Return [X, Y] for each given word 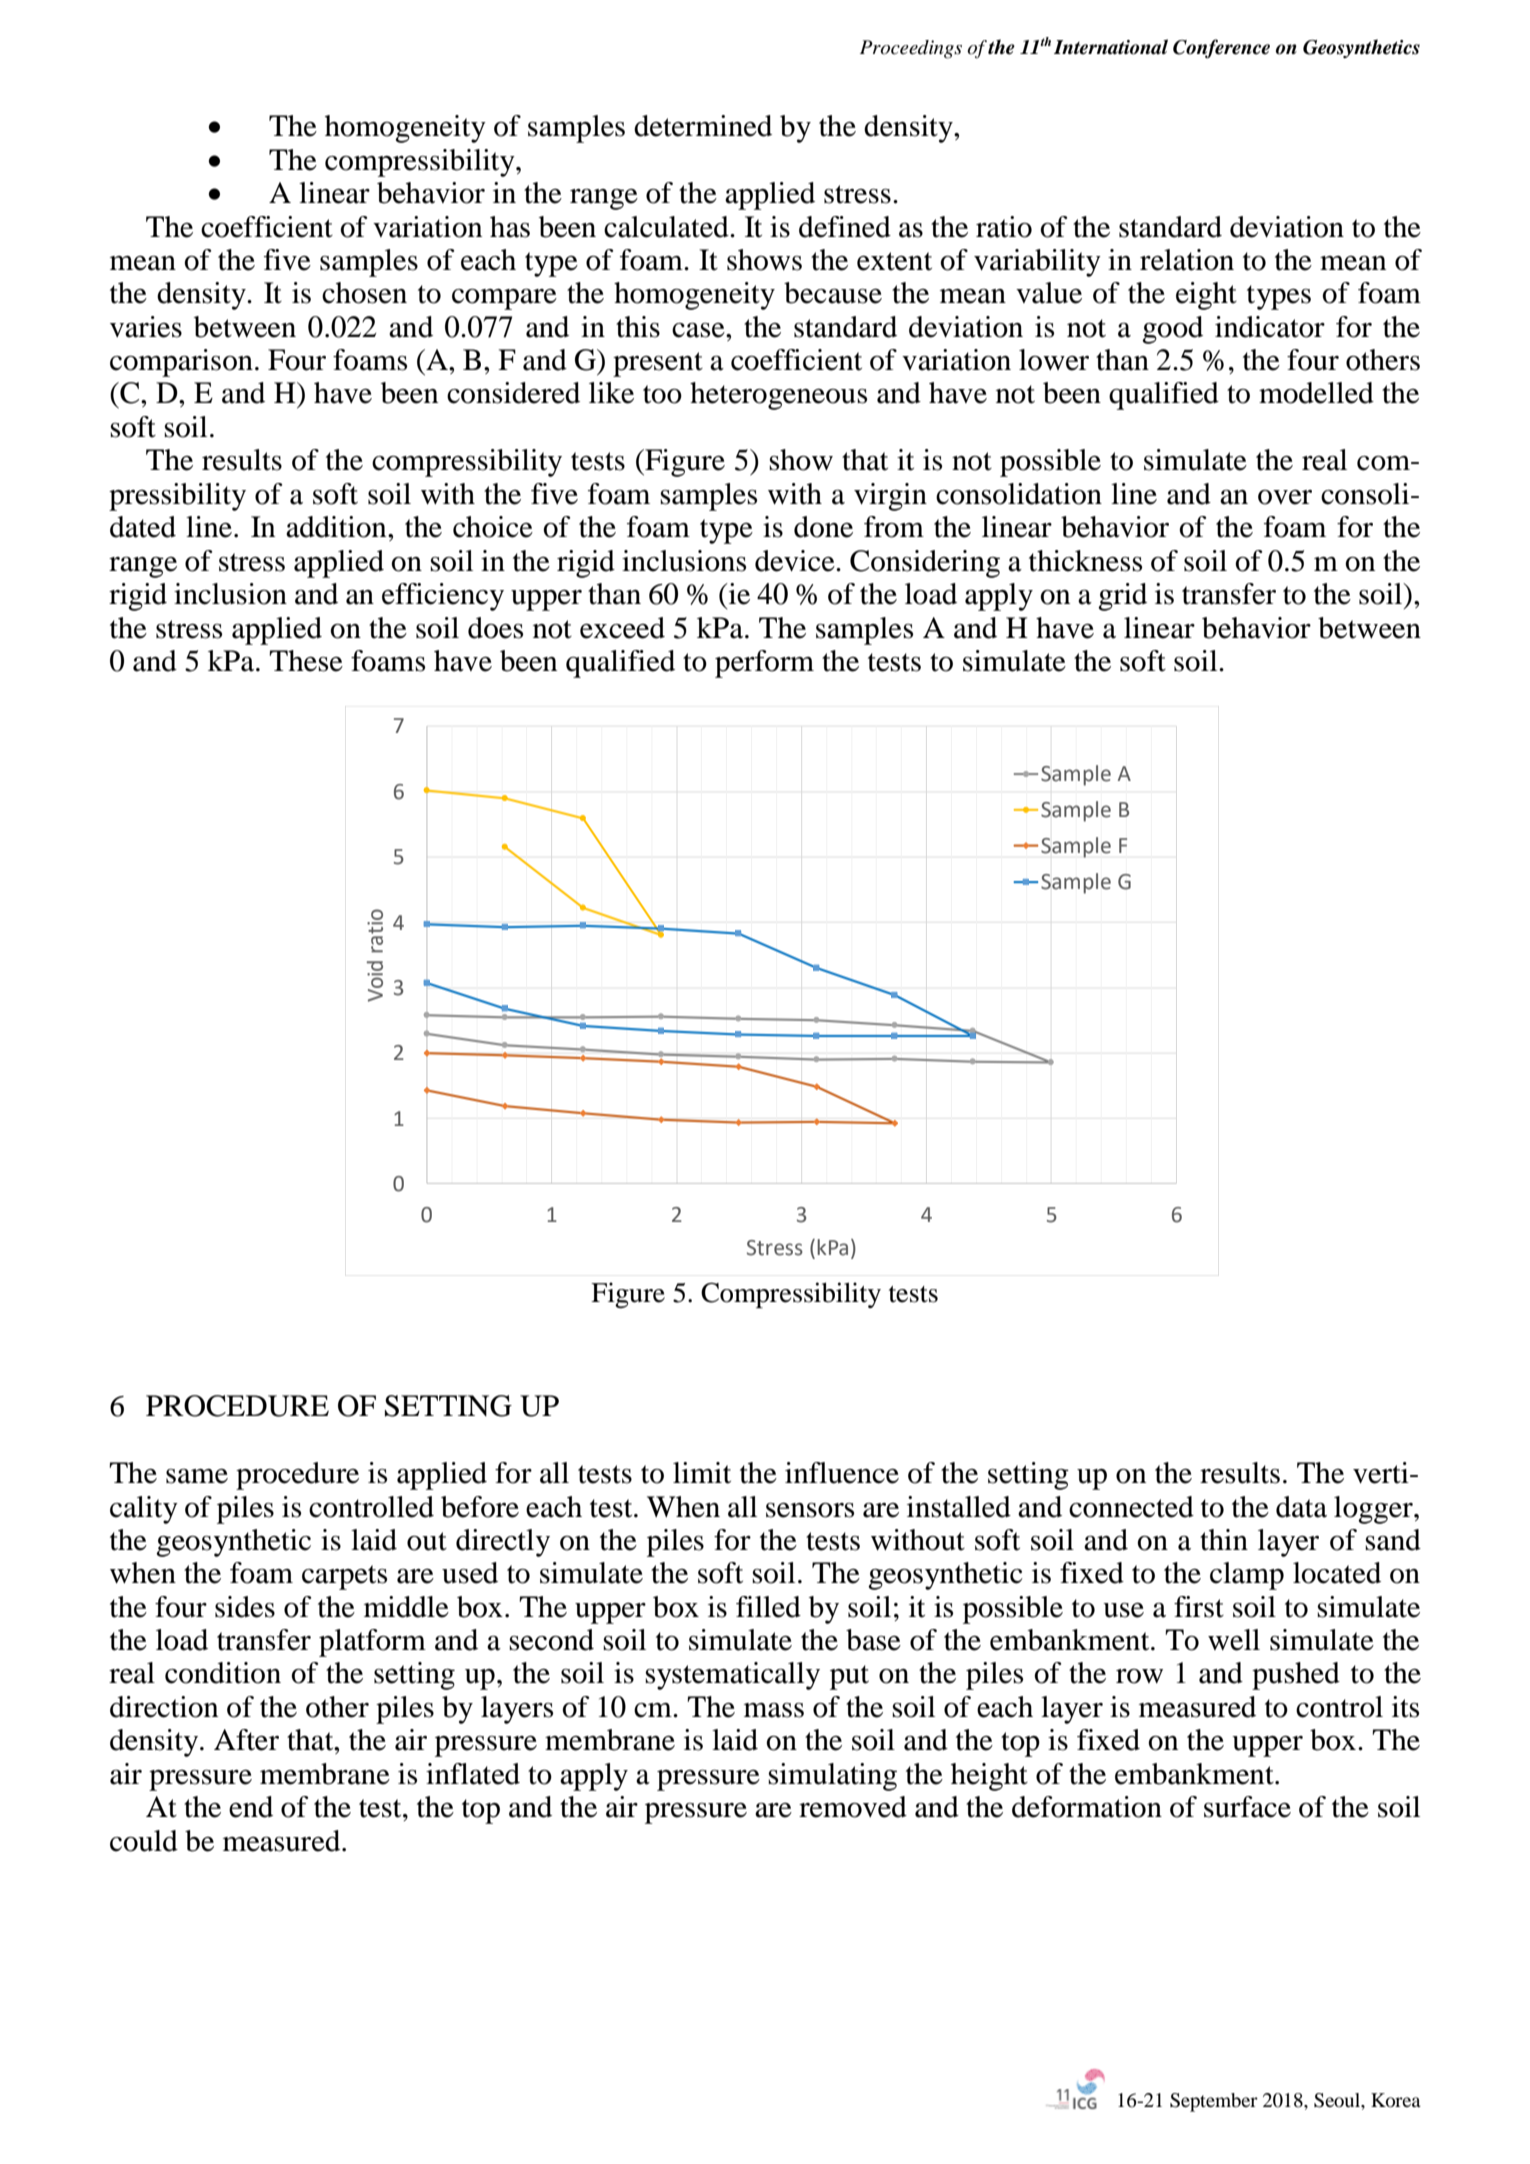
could [144, 1841]
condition [223, 1673]
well [1234, 1640]
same [197, 1476]
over [1285, 497]
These [306, 661]
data [1301, 1507]
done [823, 527]
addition [337, 527]
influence [842, 1473]
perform [764, 664]
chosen [364, 293]
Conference [1221, 48]
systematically [732, 1676]
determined [703, 126]
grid [1122, 597]
